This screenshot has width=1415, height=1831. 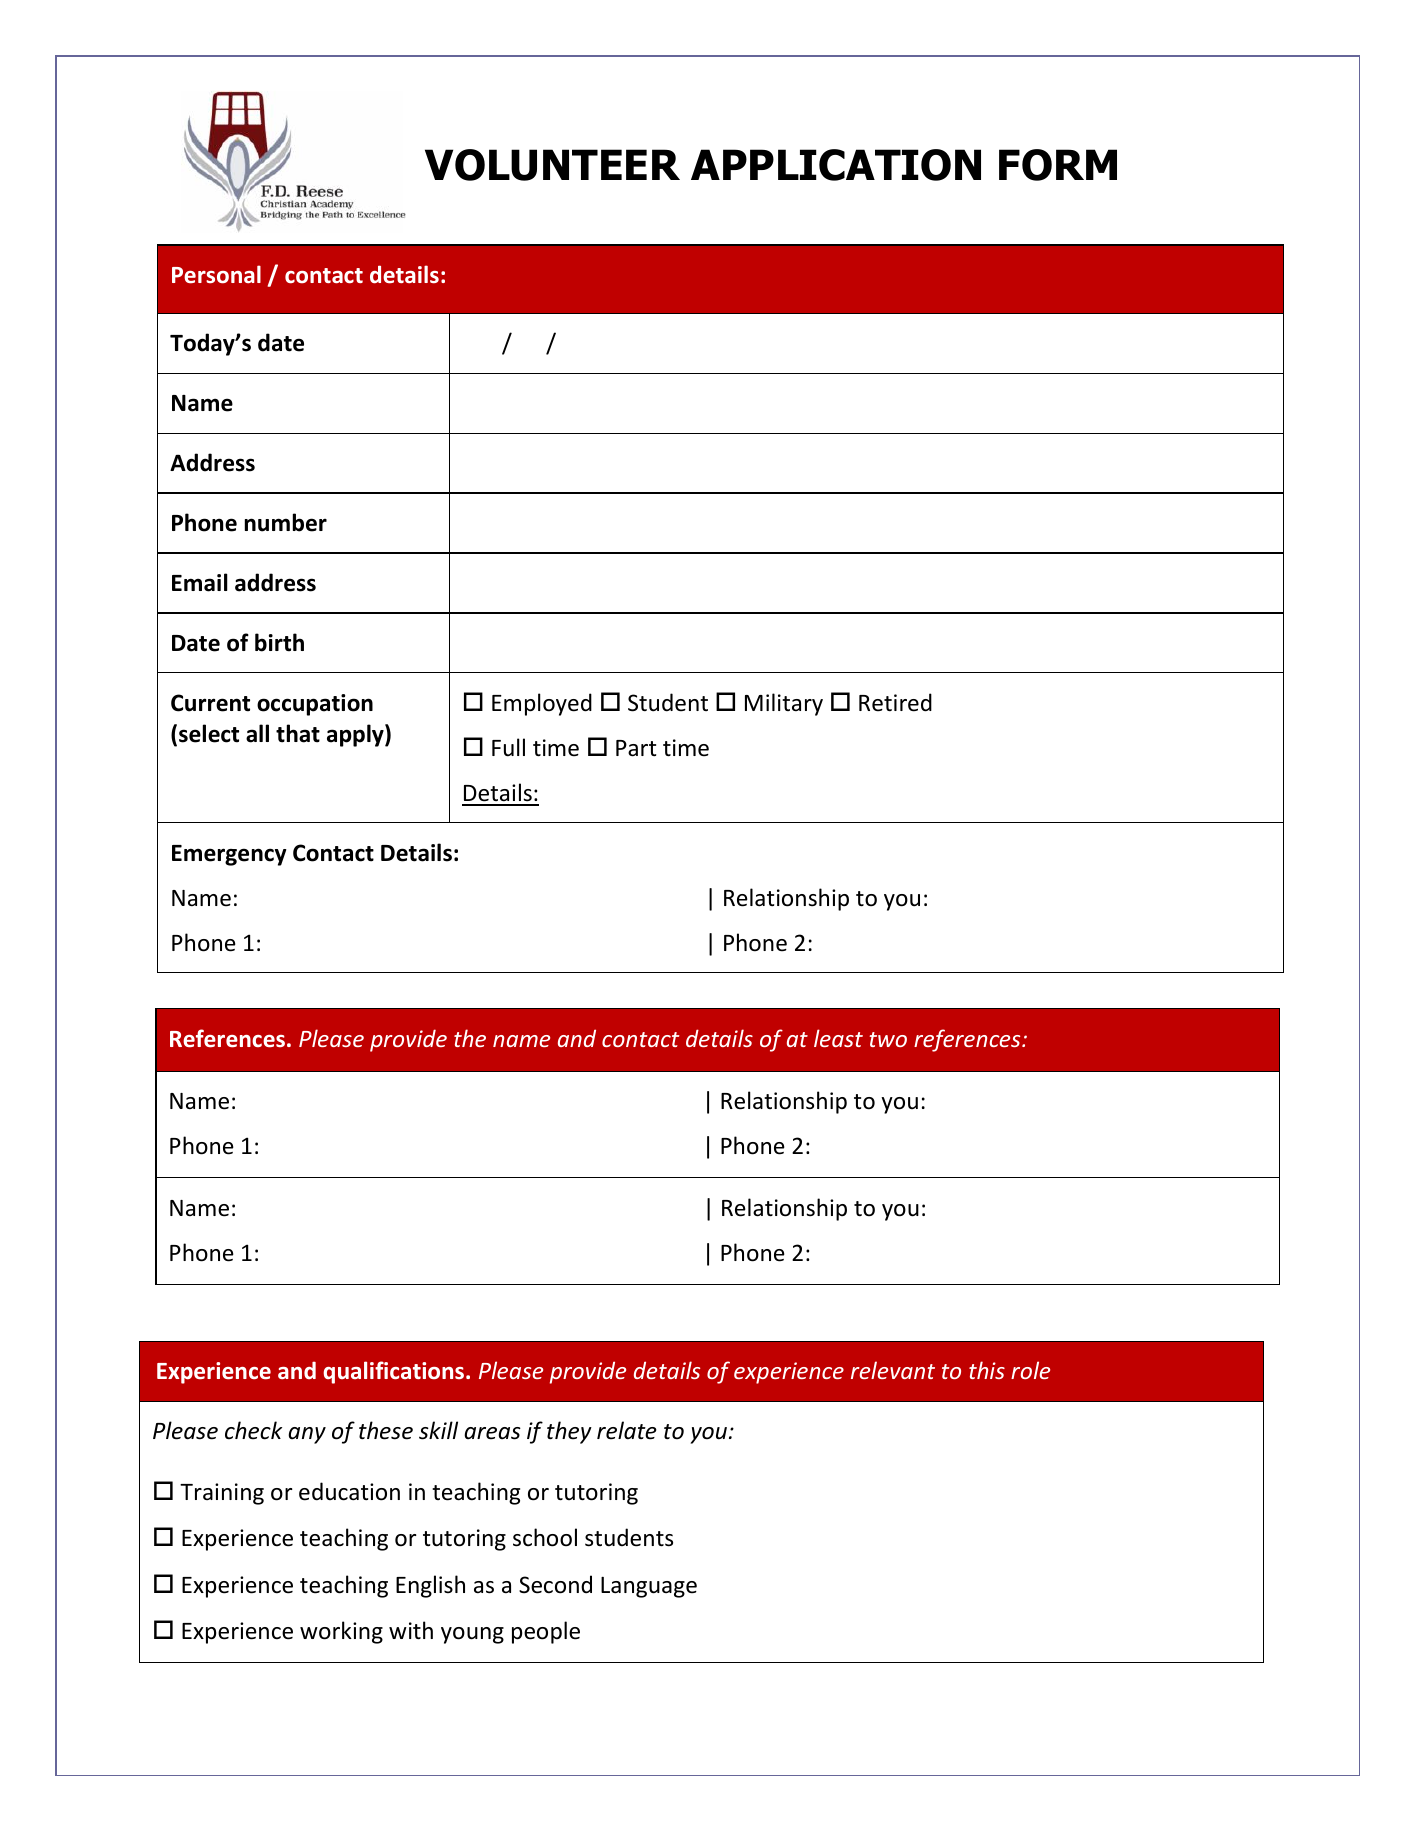 What do you see at coordinates (636, 748) in the screenshot?
I see `Part` at bounding box center [636, 748].
